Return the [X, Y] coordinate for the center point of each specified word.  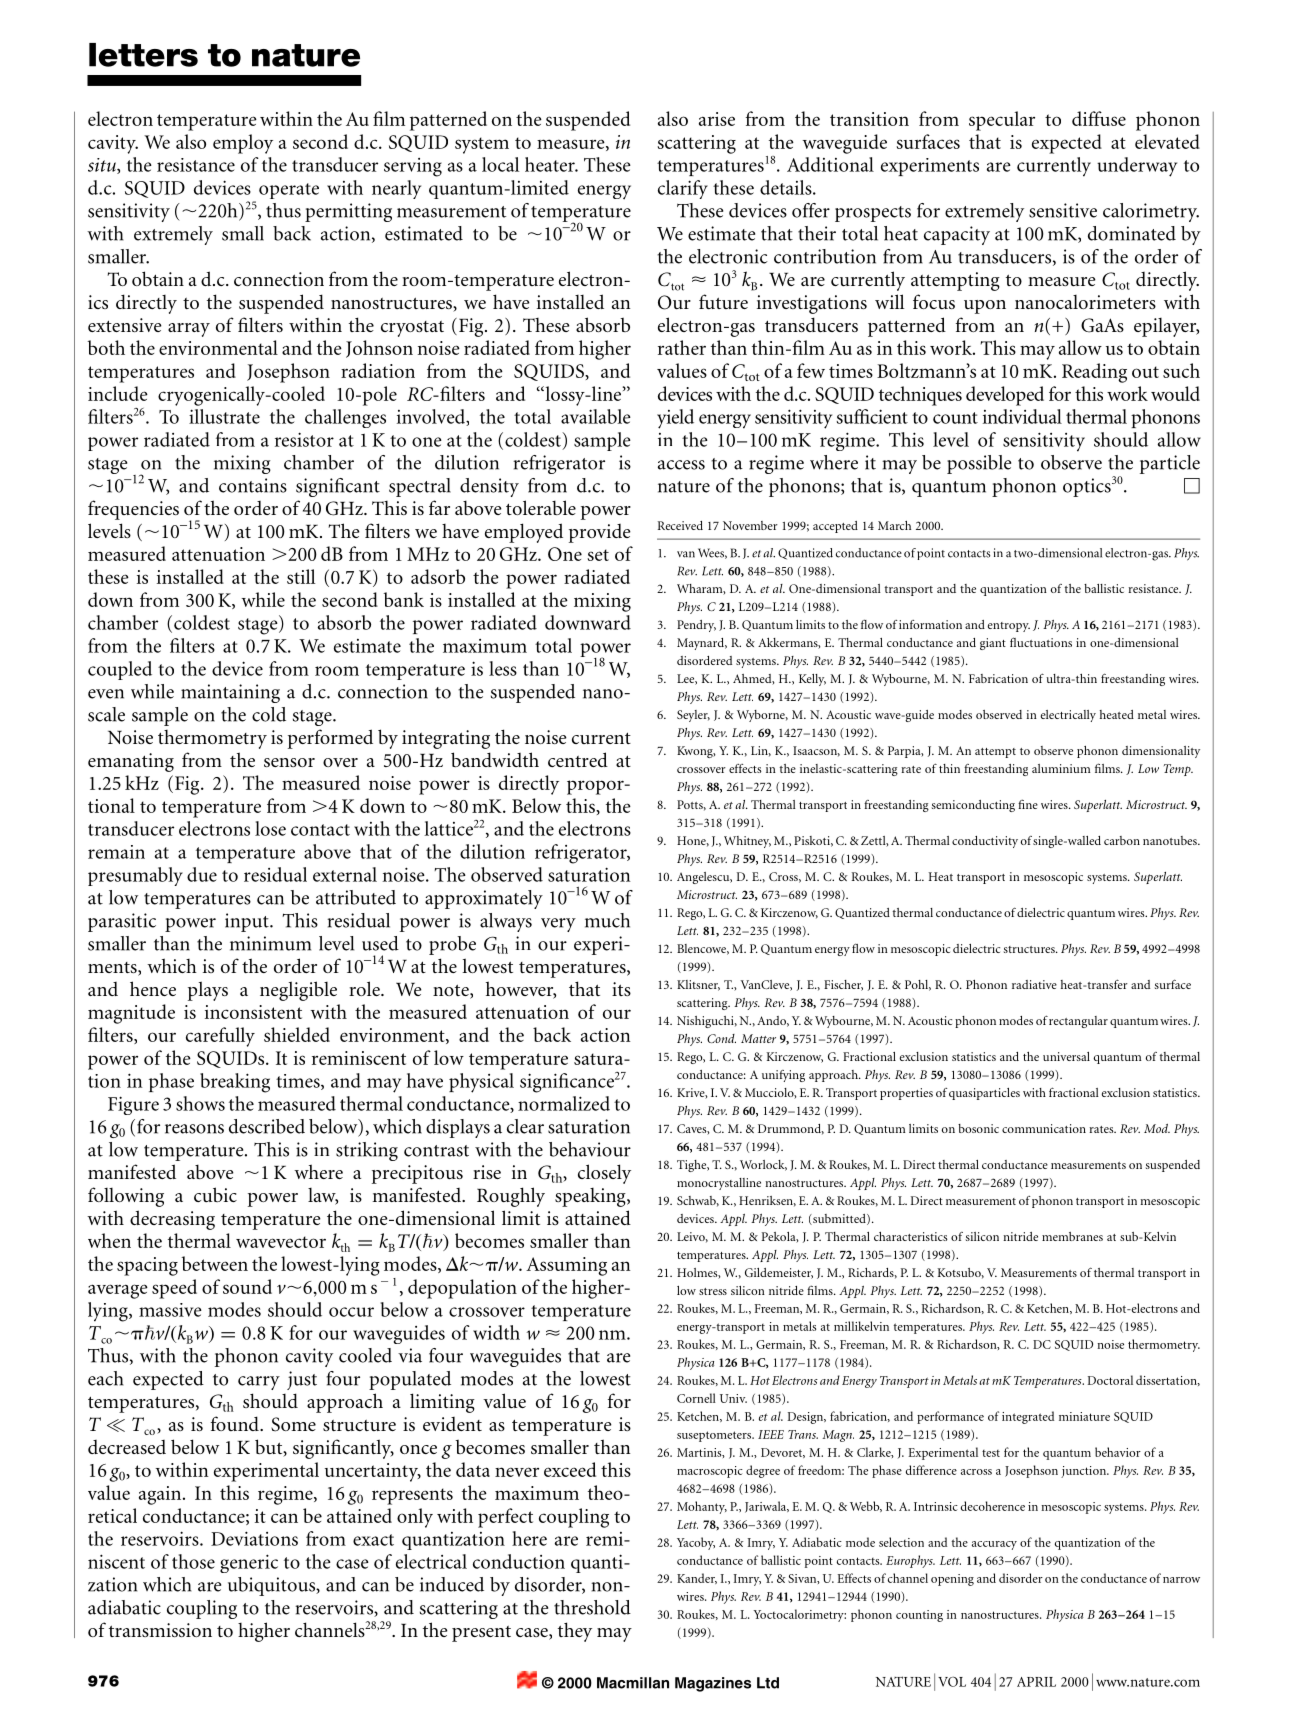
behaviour [590, 1149]
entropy [1009, 627]
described [267, 1126]
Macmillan [633, 1683]
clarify [683, 189]
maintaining [230, 693]
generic [249, 1563]
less [503, 668]
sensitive [1063, 210]
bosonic [978, 1128]
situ [103, 166]
